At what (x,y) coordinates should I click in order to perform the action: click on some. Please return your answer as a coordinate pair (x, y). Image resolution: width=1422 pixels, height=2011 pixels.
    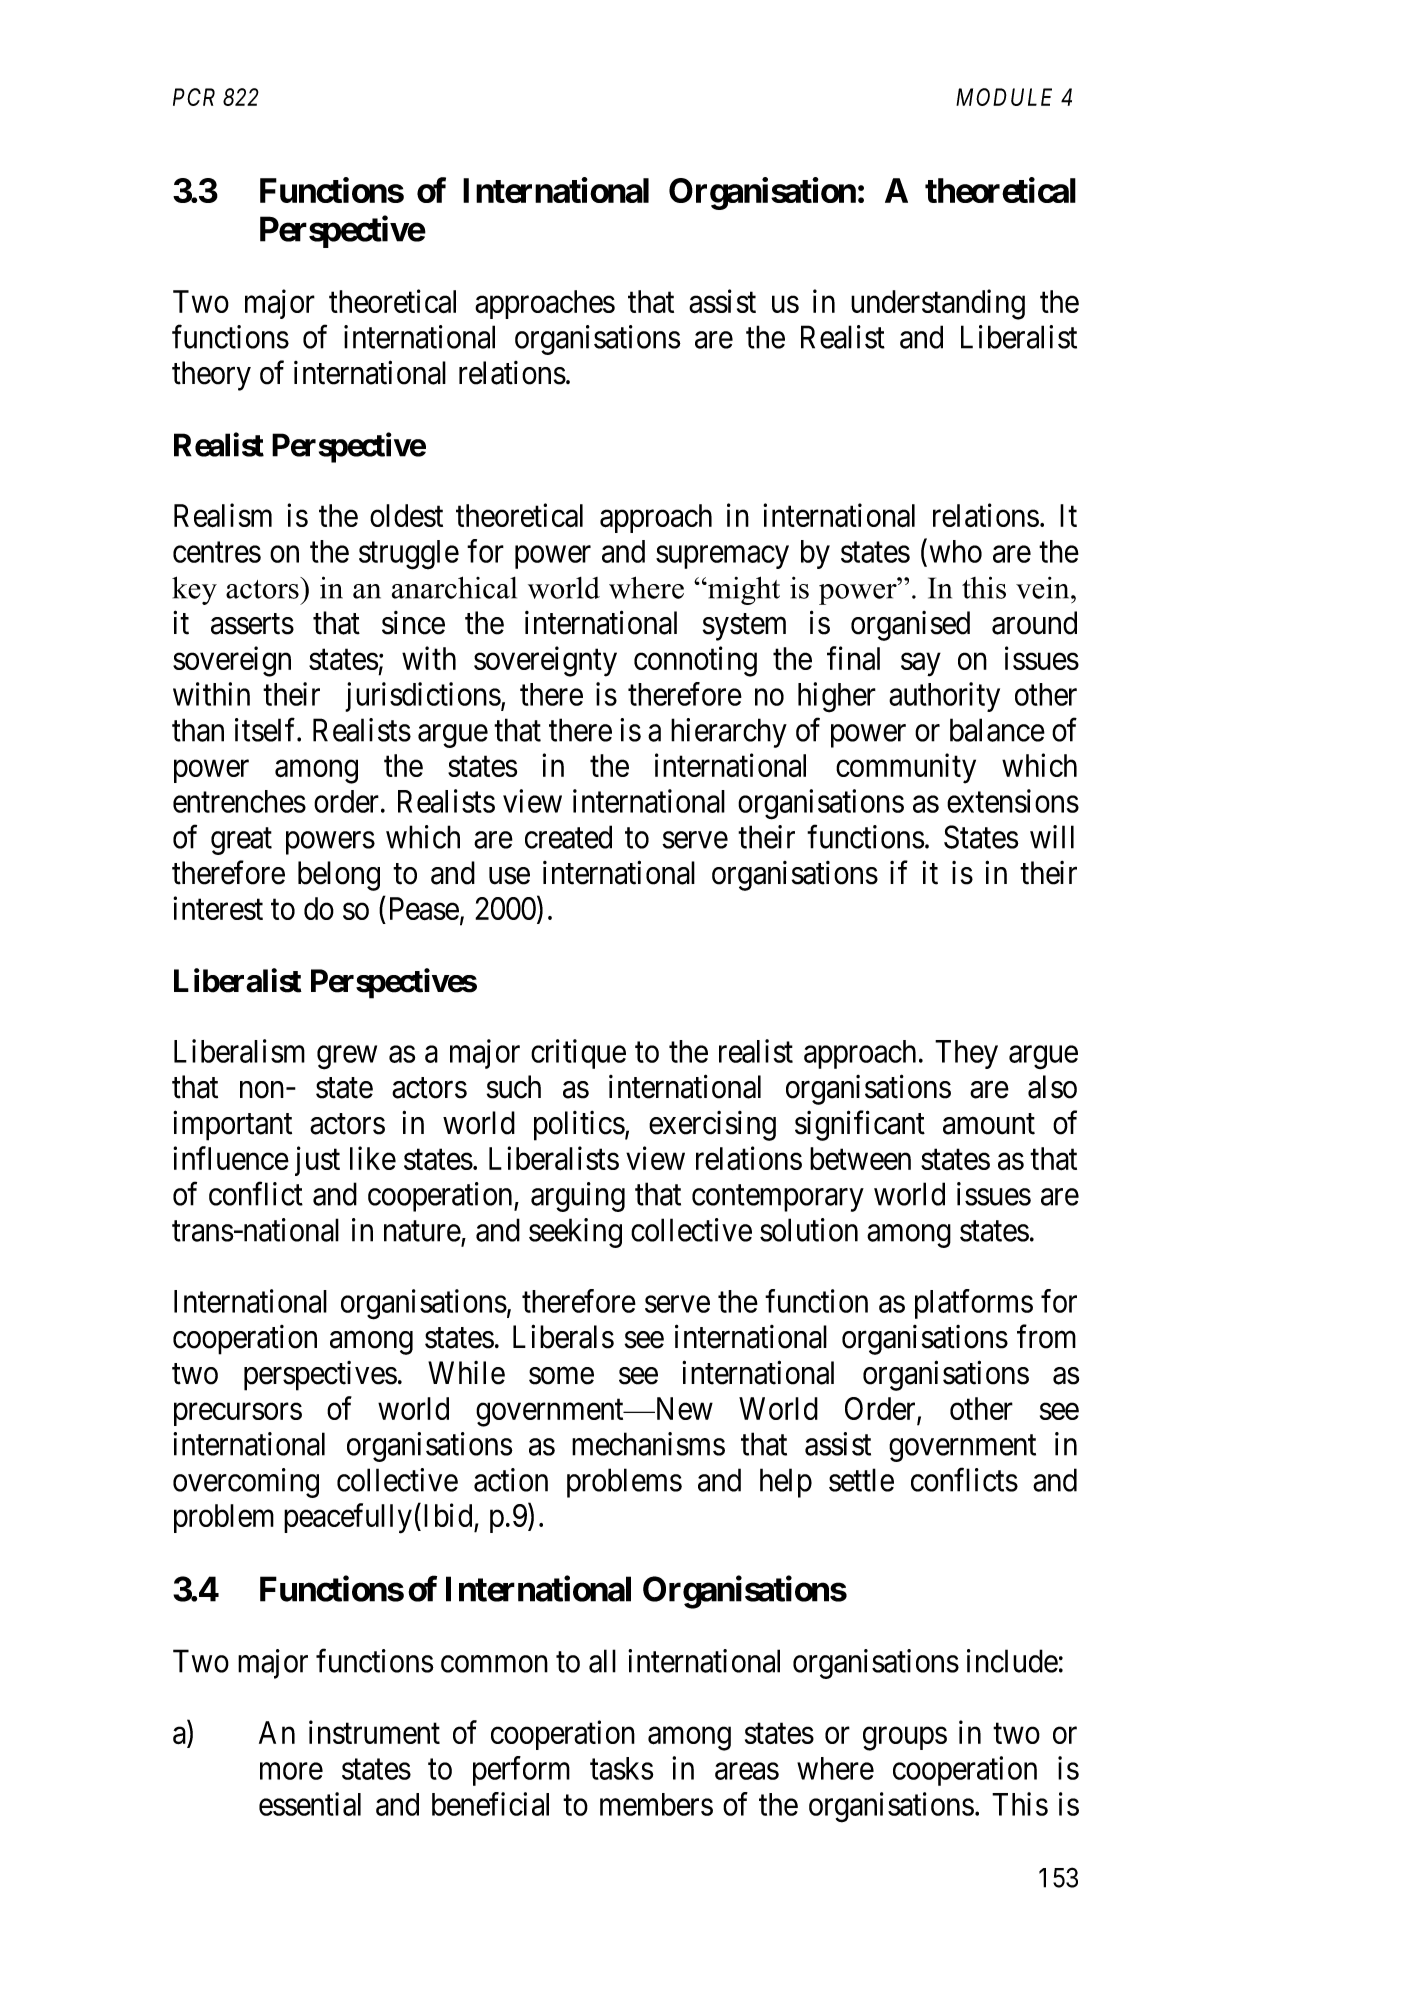
    Looking at the image, I should click on (561, 1376).
